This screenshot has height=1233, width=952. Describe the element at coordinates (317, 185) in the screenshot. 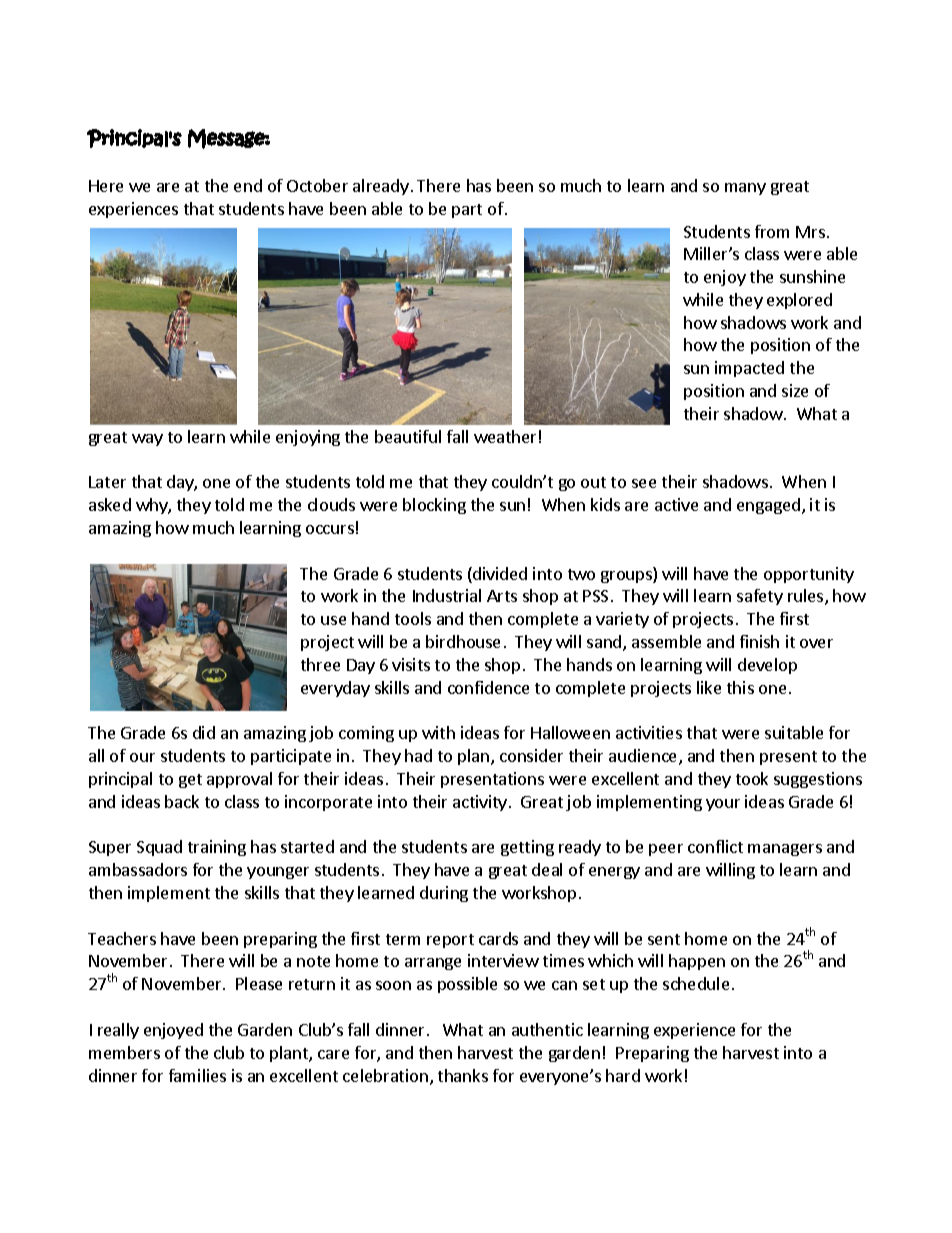

I see `October` at that location.
